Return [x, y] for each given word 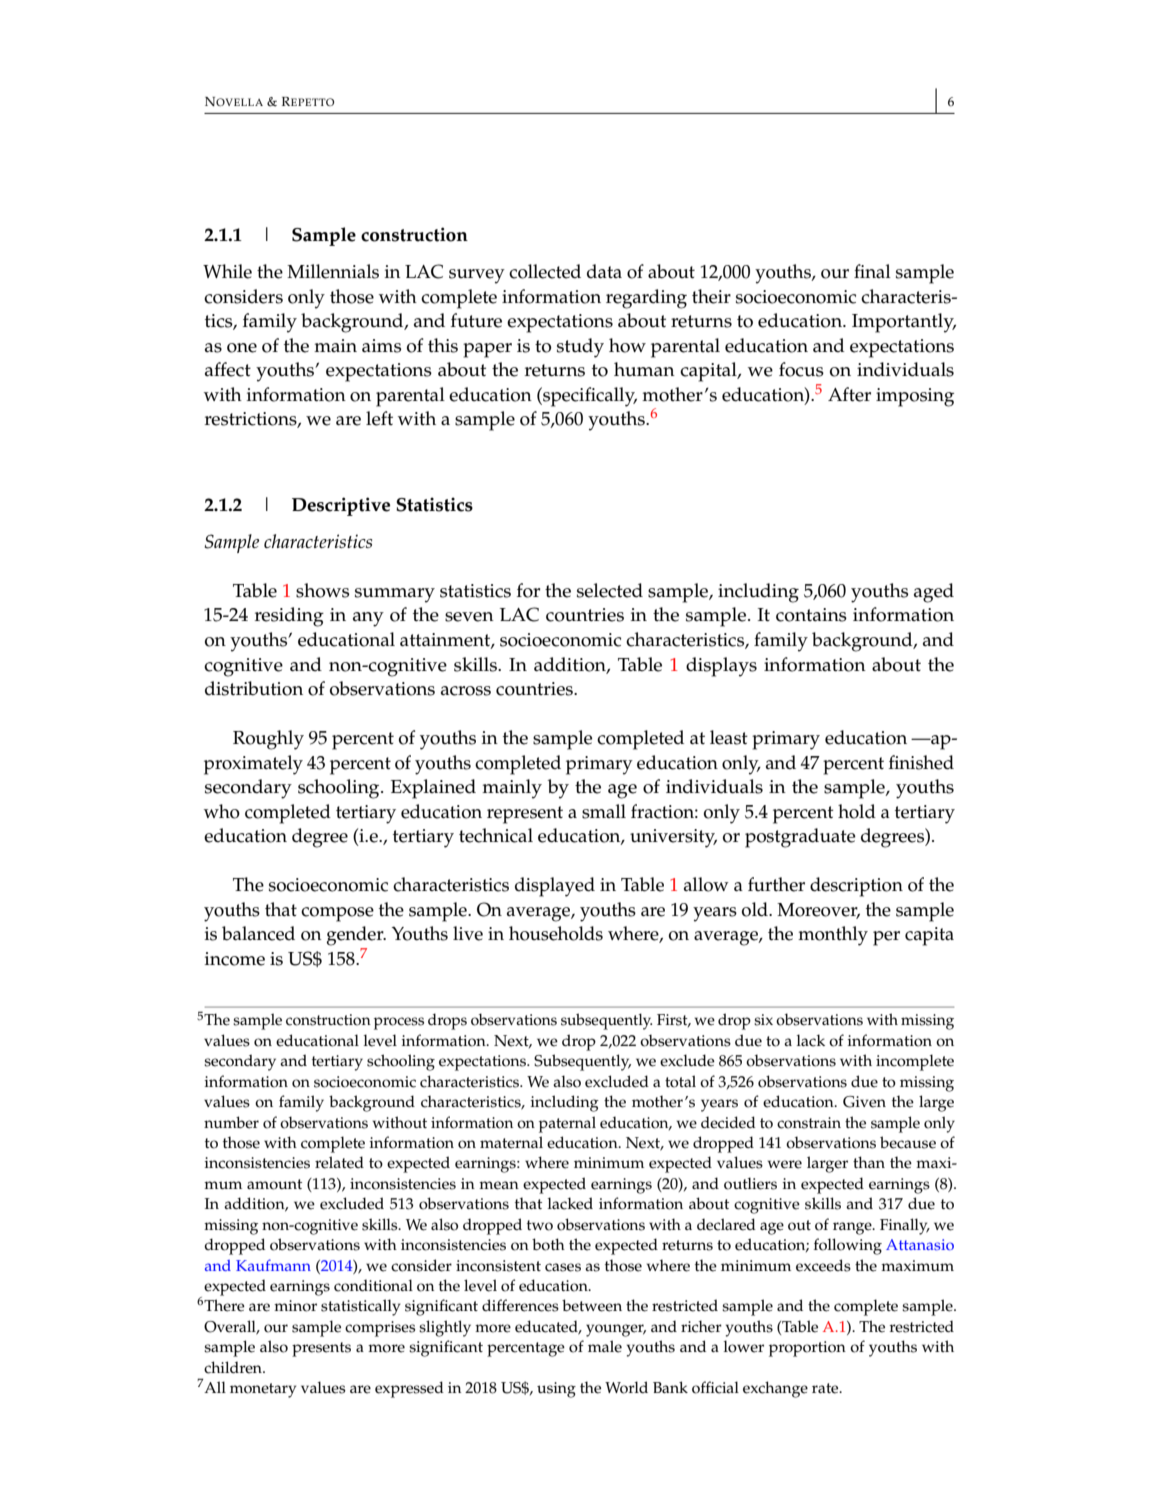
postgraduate [800, 838]
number [231, 1122]
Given [864, 1102]
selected [610, 590]
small [604, 811]
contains [811, 615]
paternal [567, 1124]
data [604, 271]
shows [322, 590]
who [222, 811]
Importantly [904, 323]
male [605, 1346]
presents [321, 1349]
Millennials [333, 271]
